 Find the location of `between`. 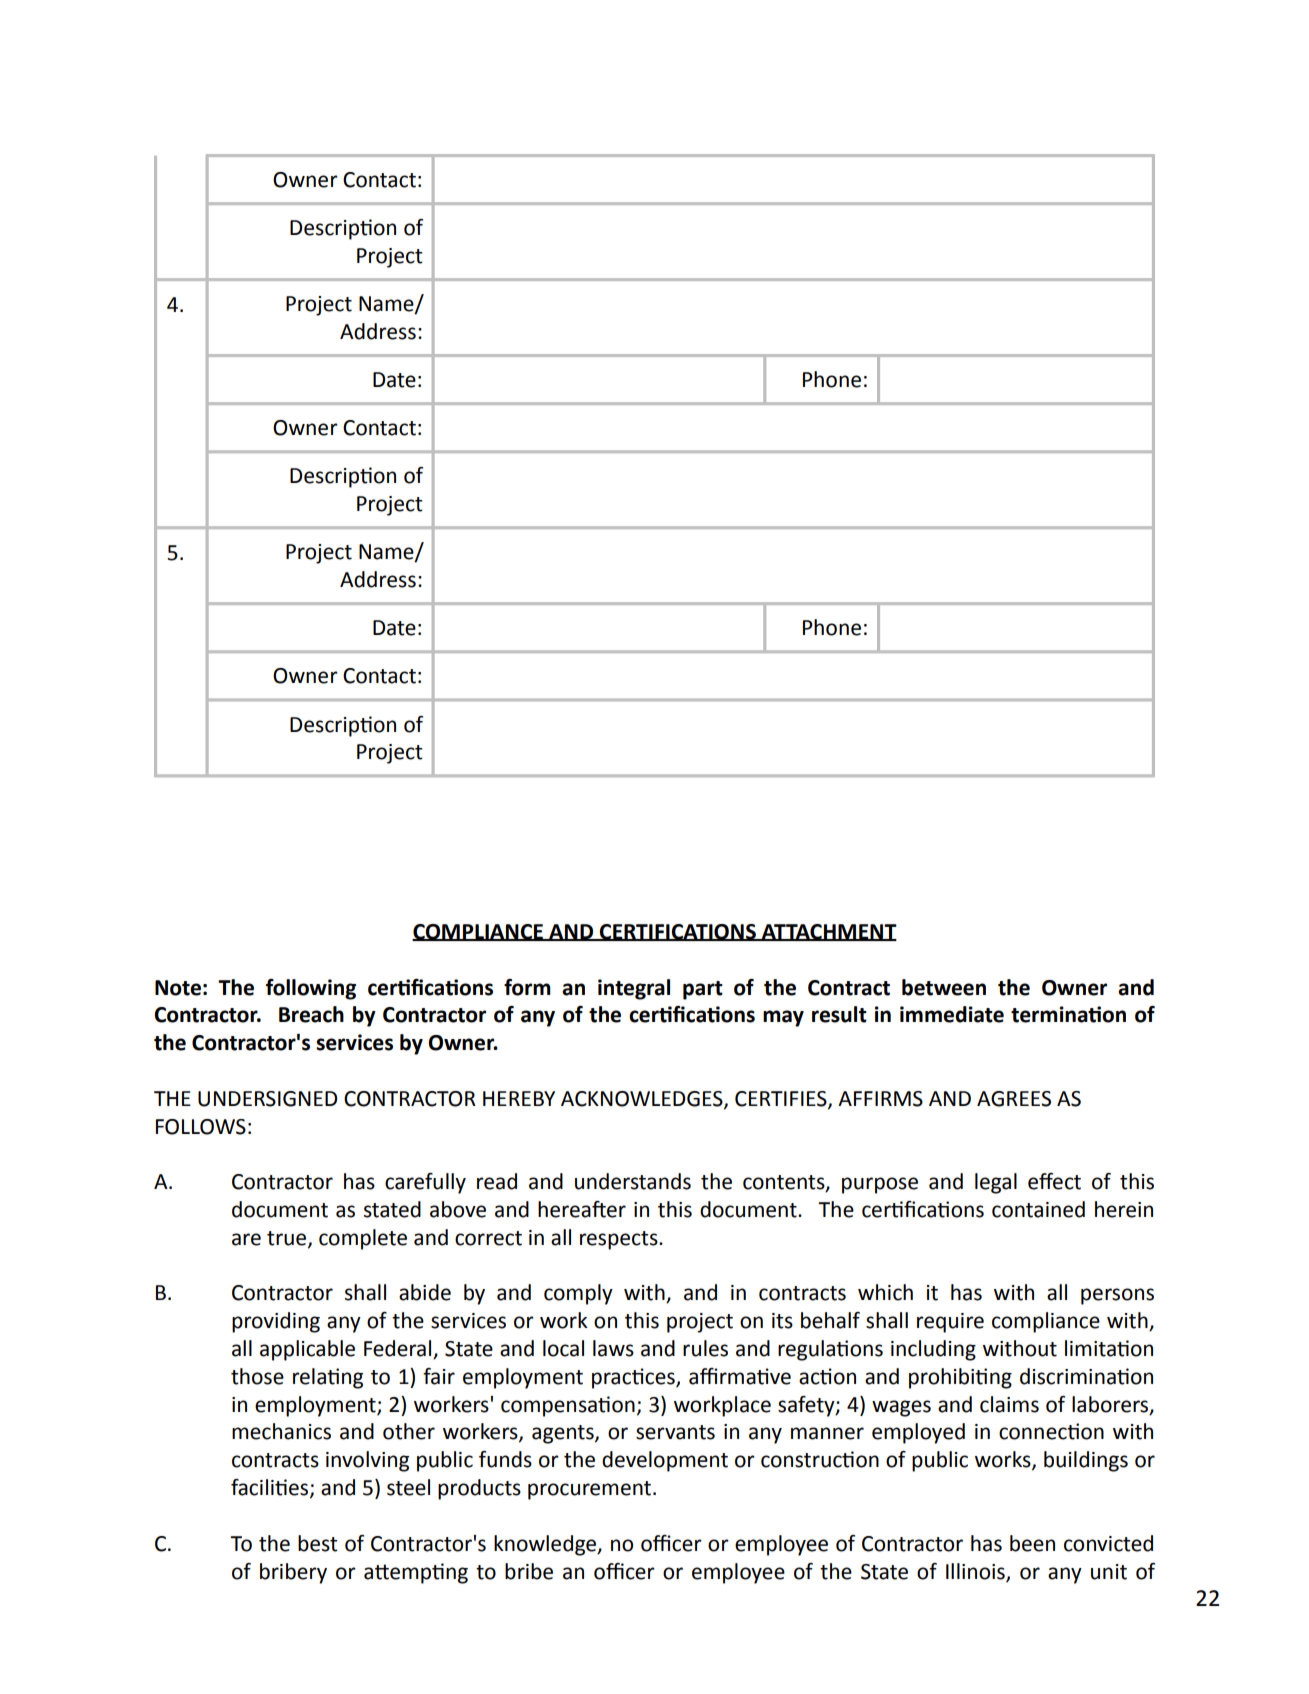

between is located at coordinates (944, 987).
